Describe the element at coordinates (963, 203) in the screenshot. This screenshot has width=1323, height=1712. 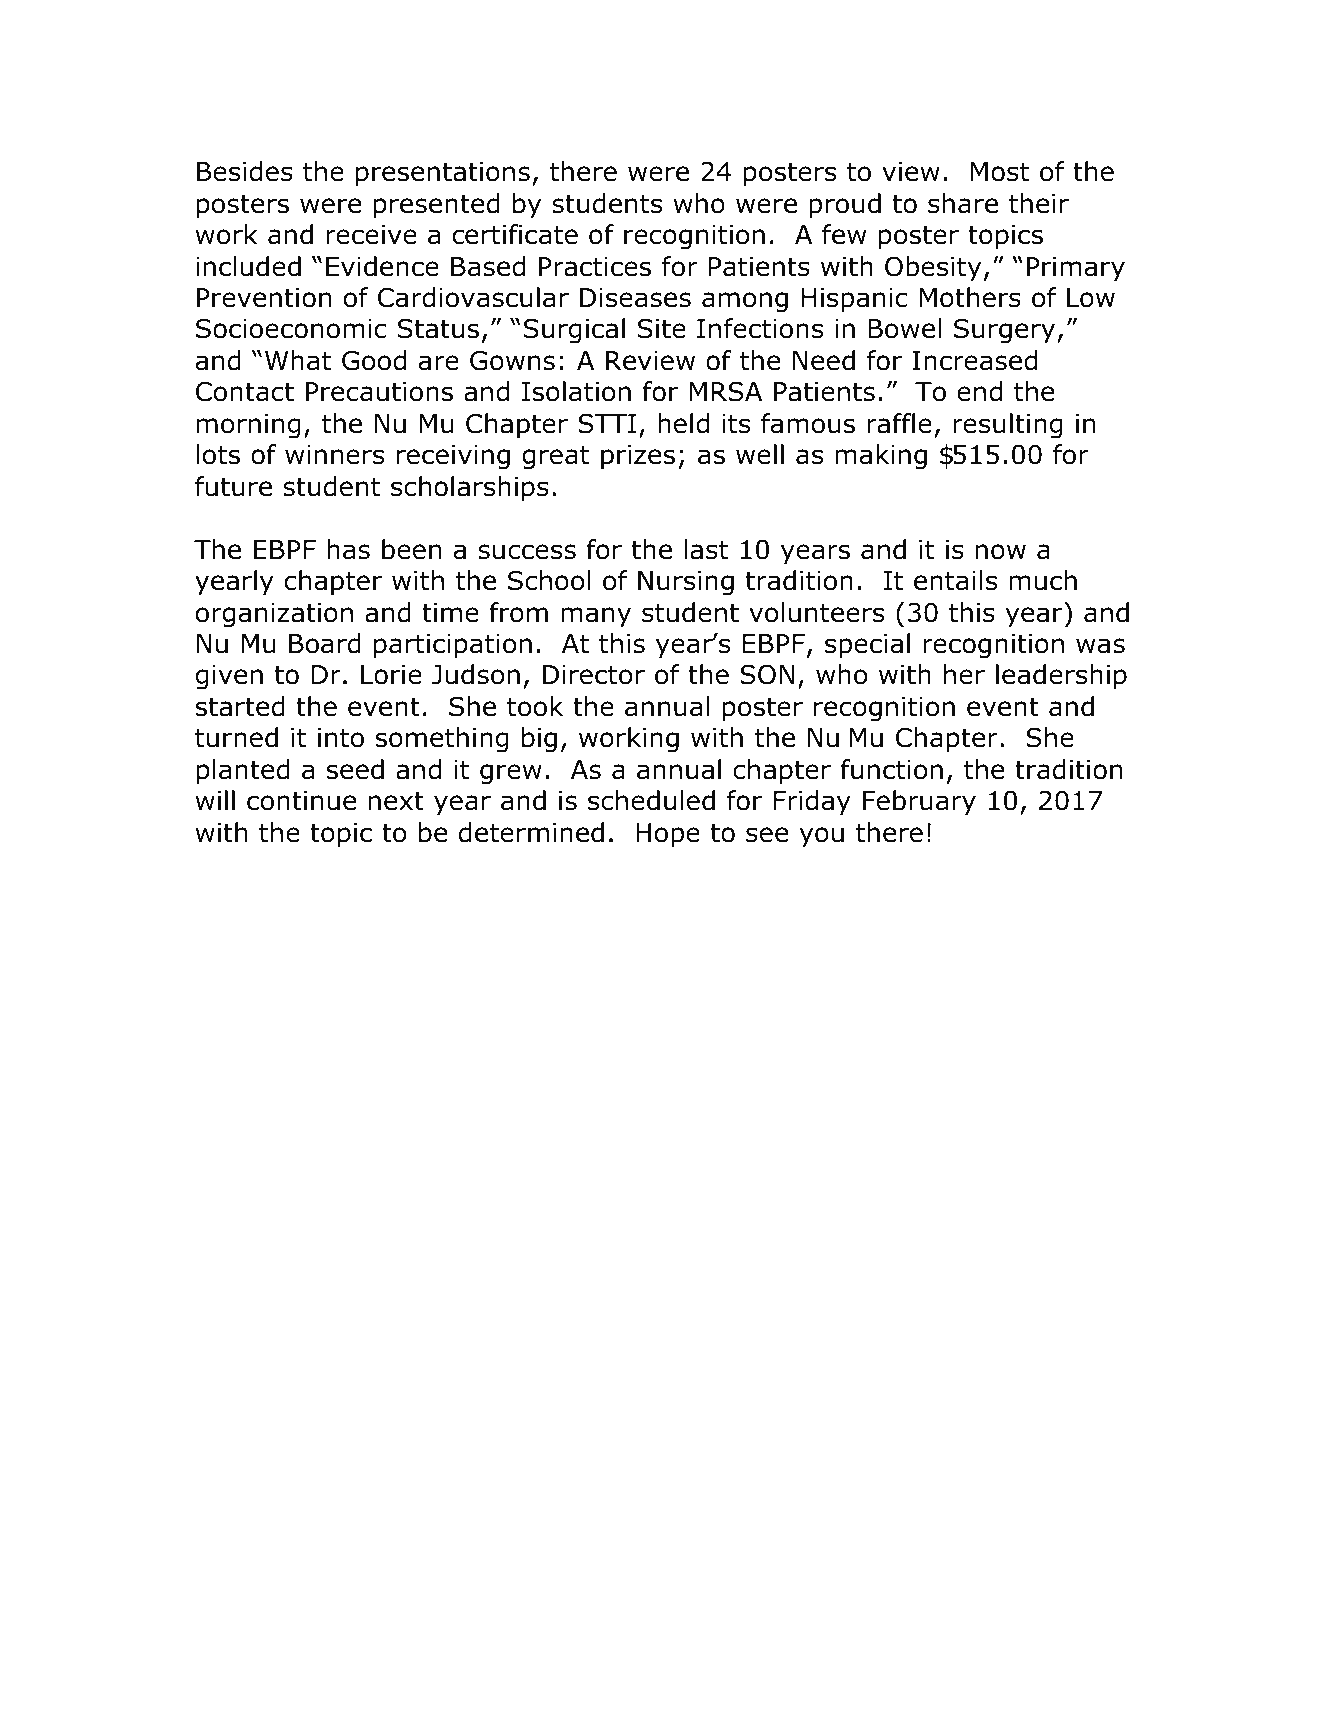
I see `share` at that location.
